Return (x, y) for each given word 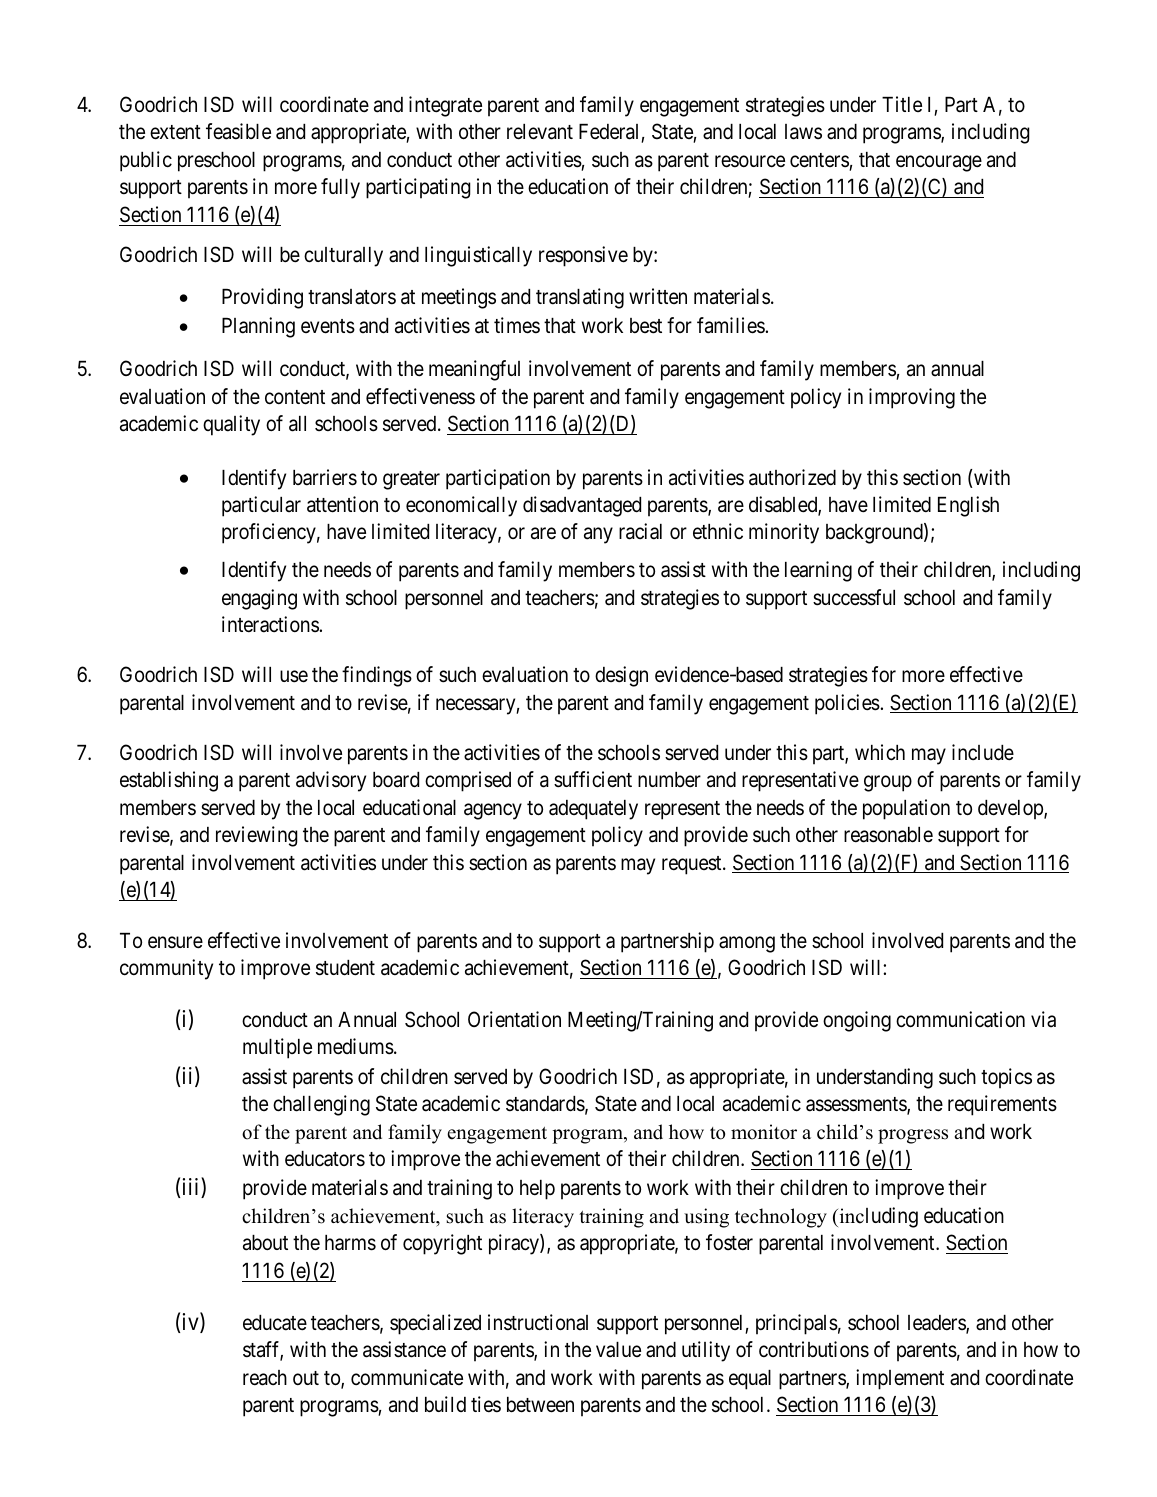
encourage (939, 163)
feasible (238, 131)
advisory (331, 781)
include (983, 752)
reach (265, 1378)
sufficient (593, 779)
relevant (540, 132)
